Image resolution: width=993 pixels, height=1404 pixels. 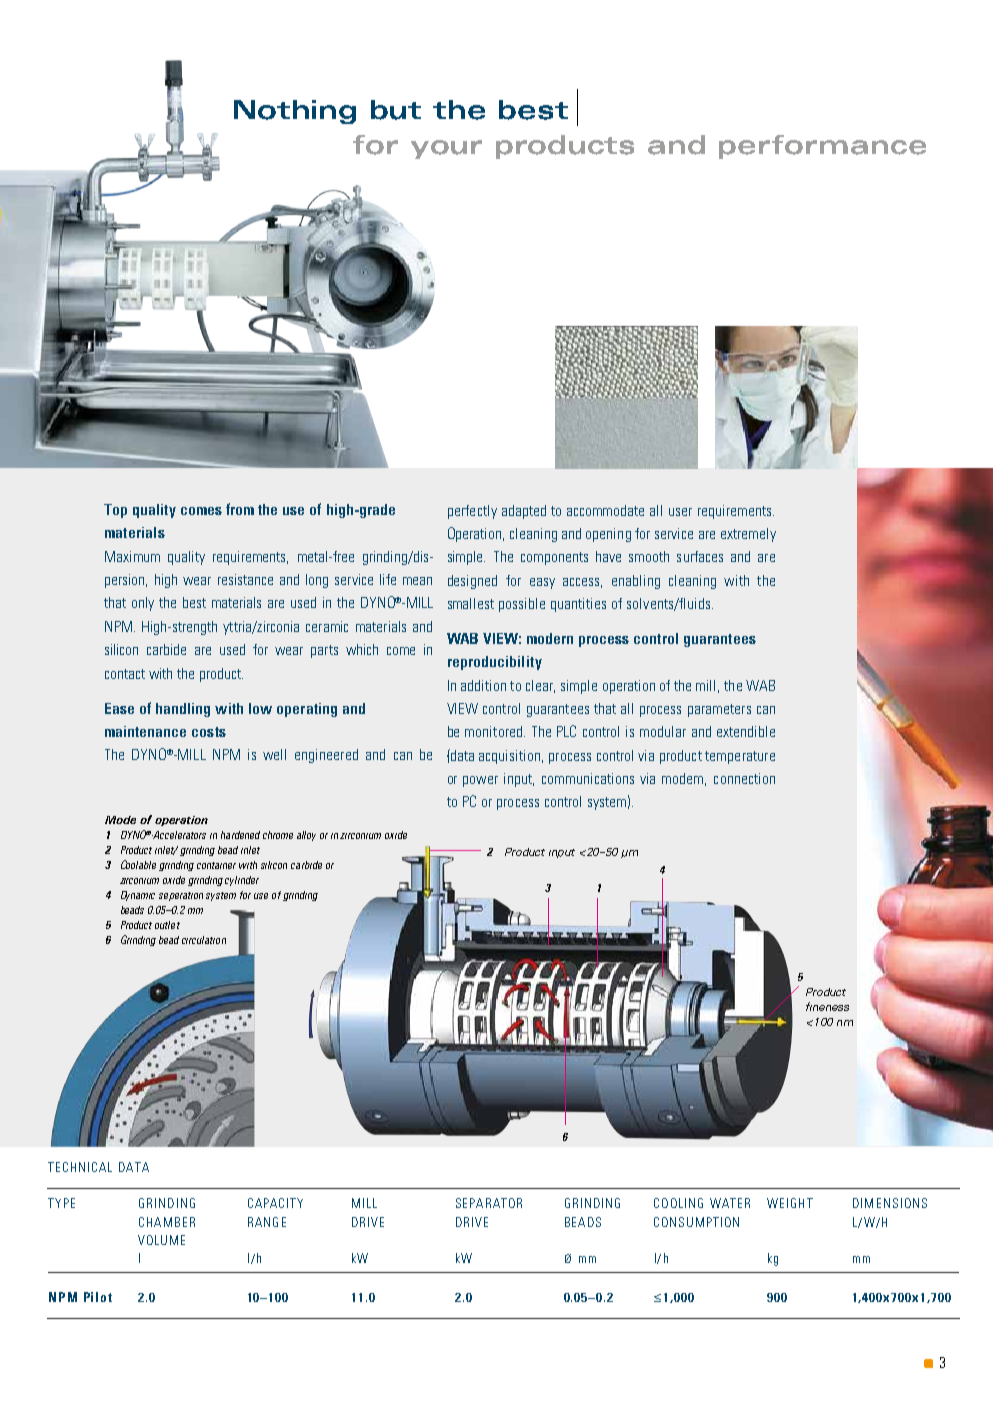 I want to click on your, so click(x=446, y=149).
